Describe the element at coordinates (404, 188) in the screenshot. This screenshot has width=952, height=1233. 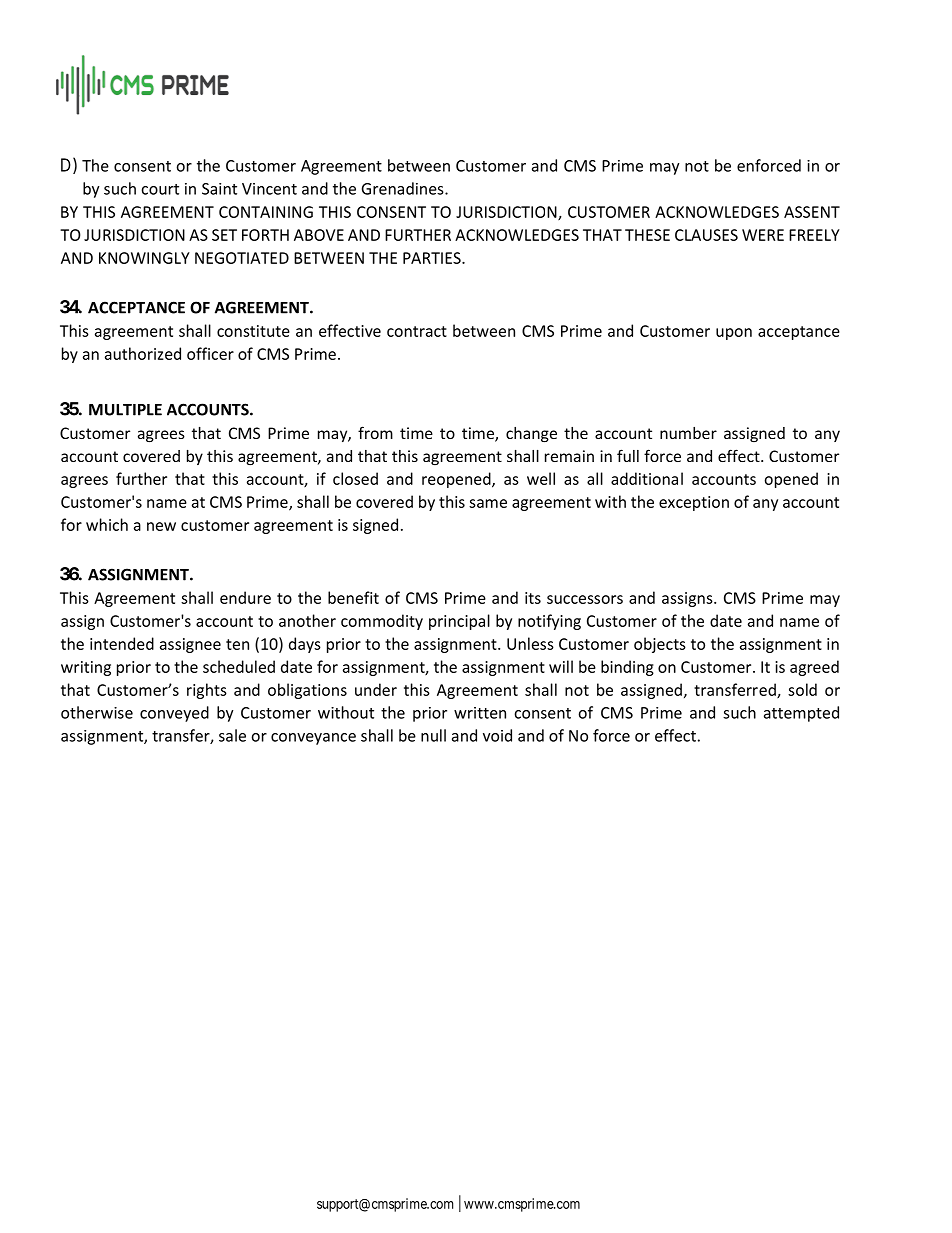
I see `Grenadines` at that location.
